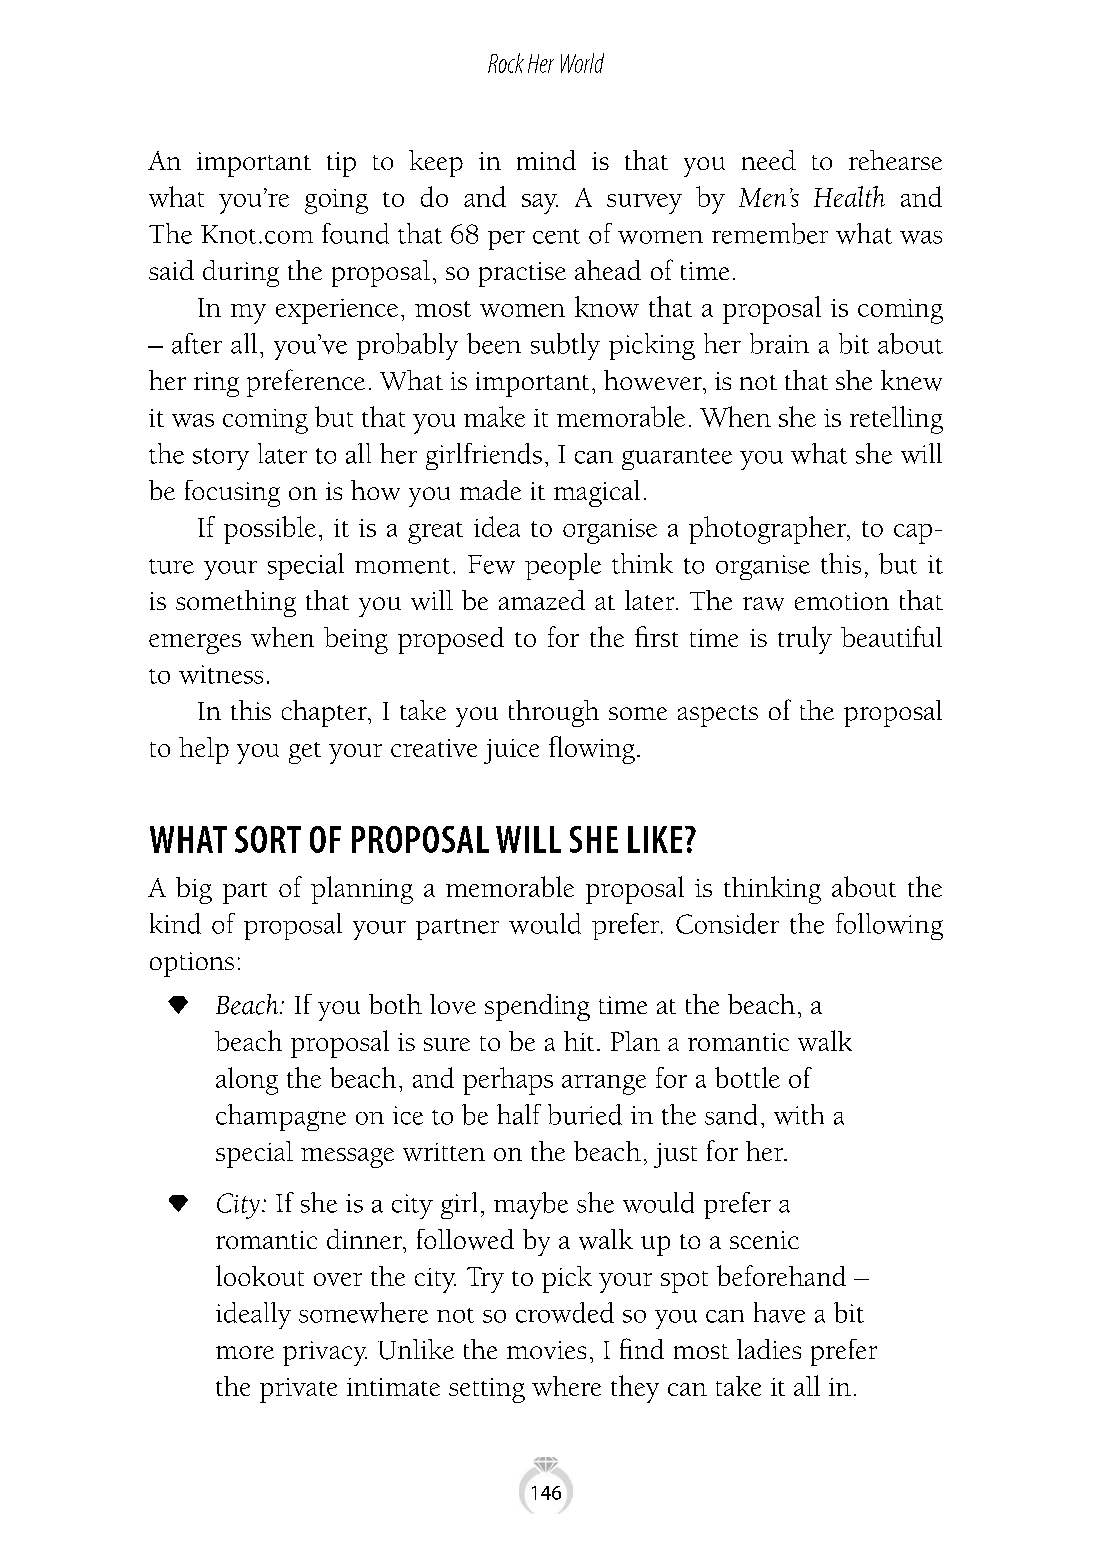 This document has height=1559, width=1099. What do you see at coordinates (305, 753) in the document?
I see `get` at bounding box center [305, 753].
